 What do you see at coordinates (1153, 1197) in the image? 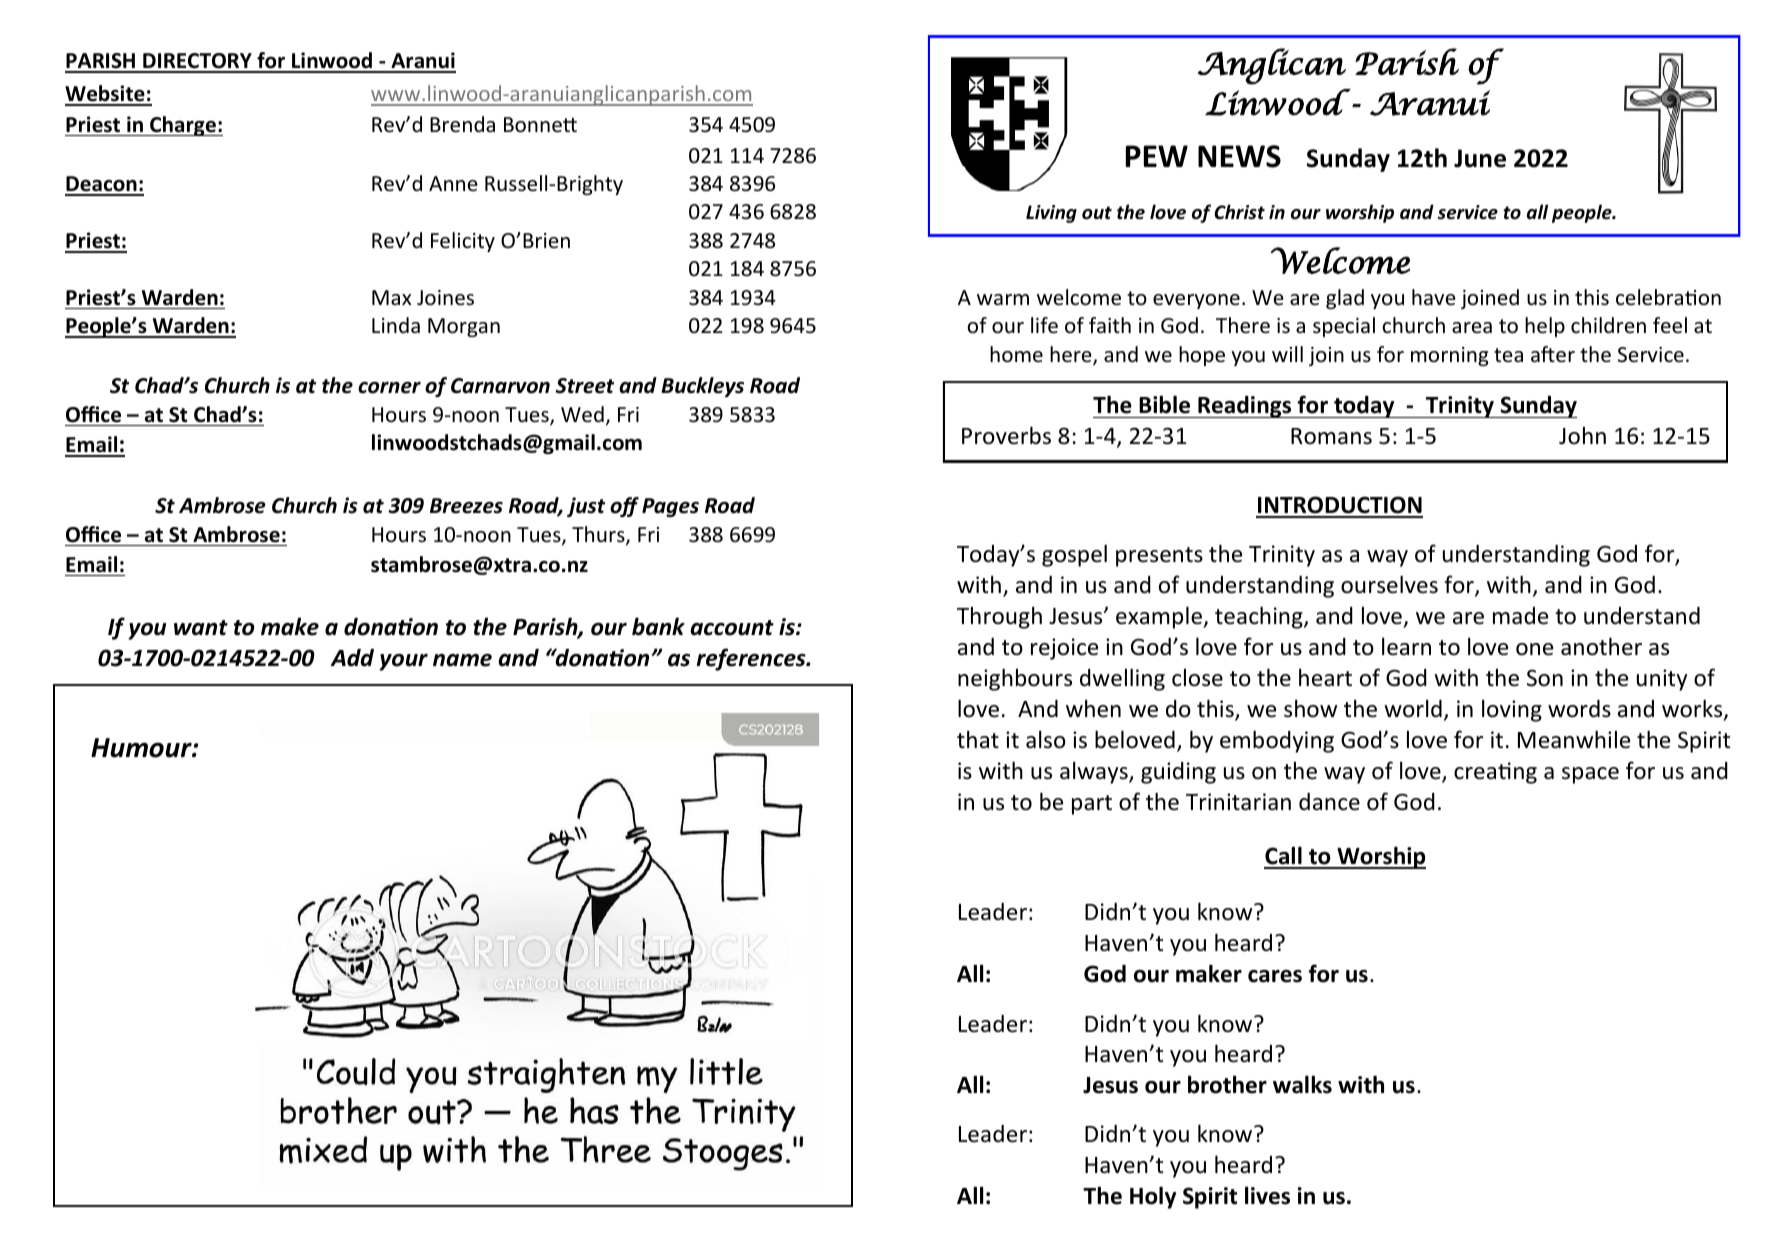
I see `Holy` at bounding box center [1153, 1197].
